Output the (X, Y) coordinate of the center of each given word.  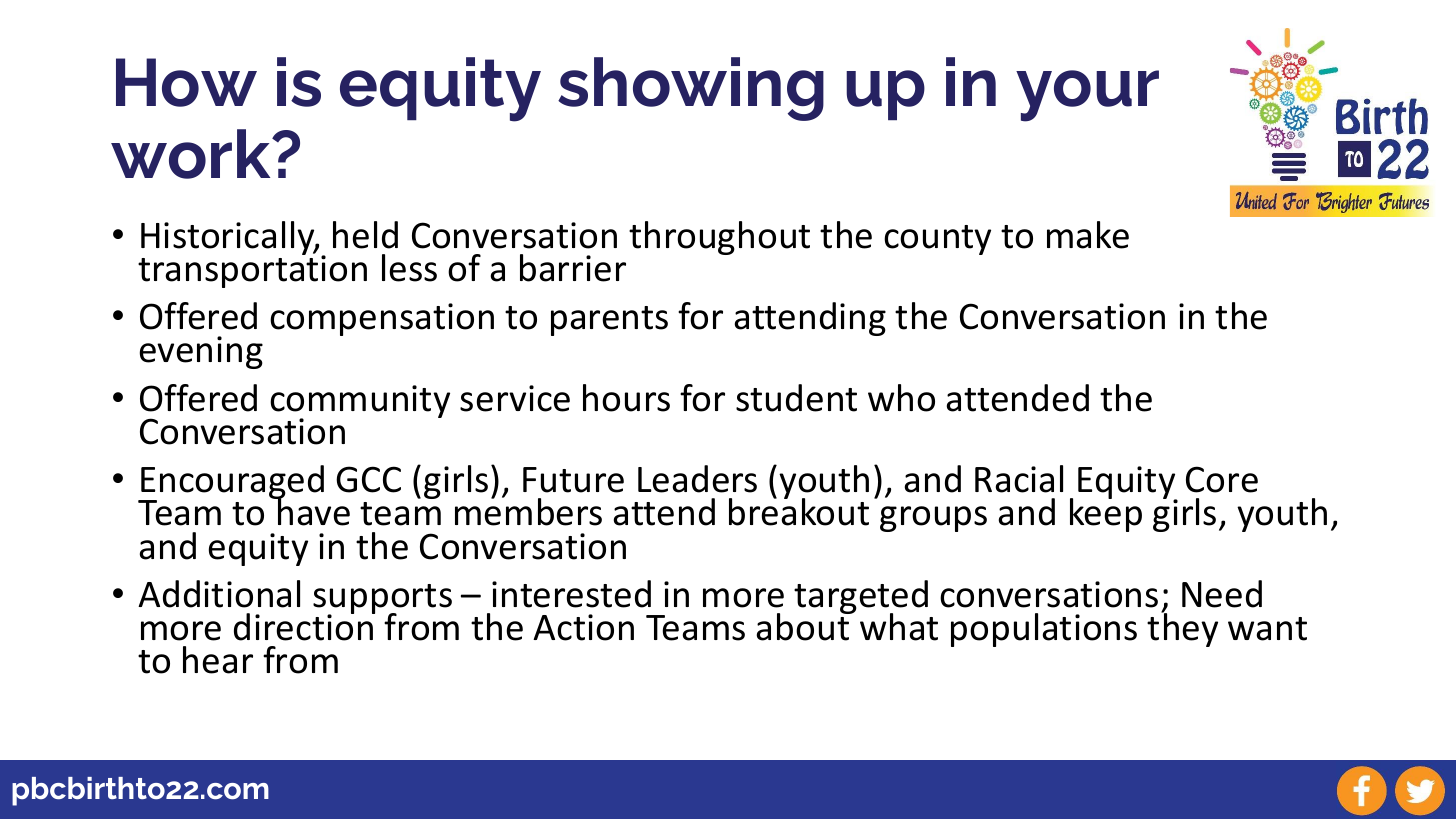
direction (304, 626)
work (192, 154)
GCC (368, 479)
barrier (573, 268)
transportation (252, 271)
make (1088, 235)
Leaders (697, 479)
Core (1222, 479)
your (1087, 96)
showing (691, 89)
